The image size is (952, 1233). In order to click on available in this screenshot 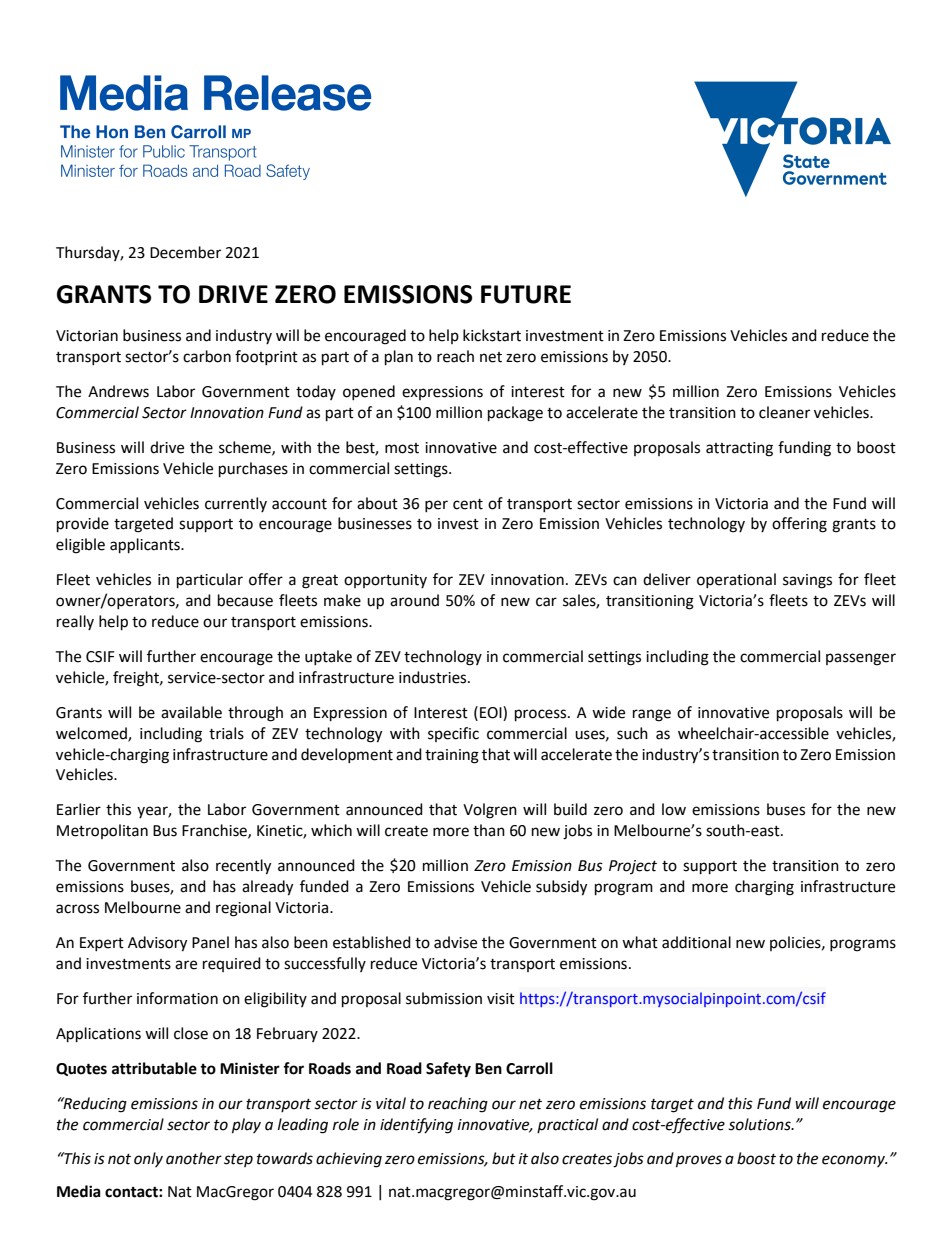, I will do `click(191, 712)`.
